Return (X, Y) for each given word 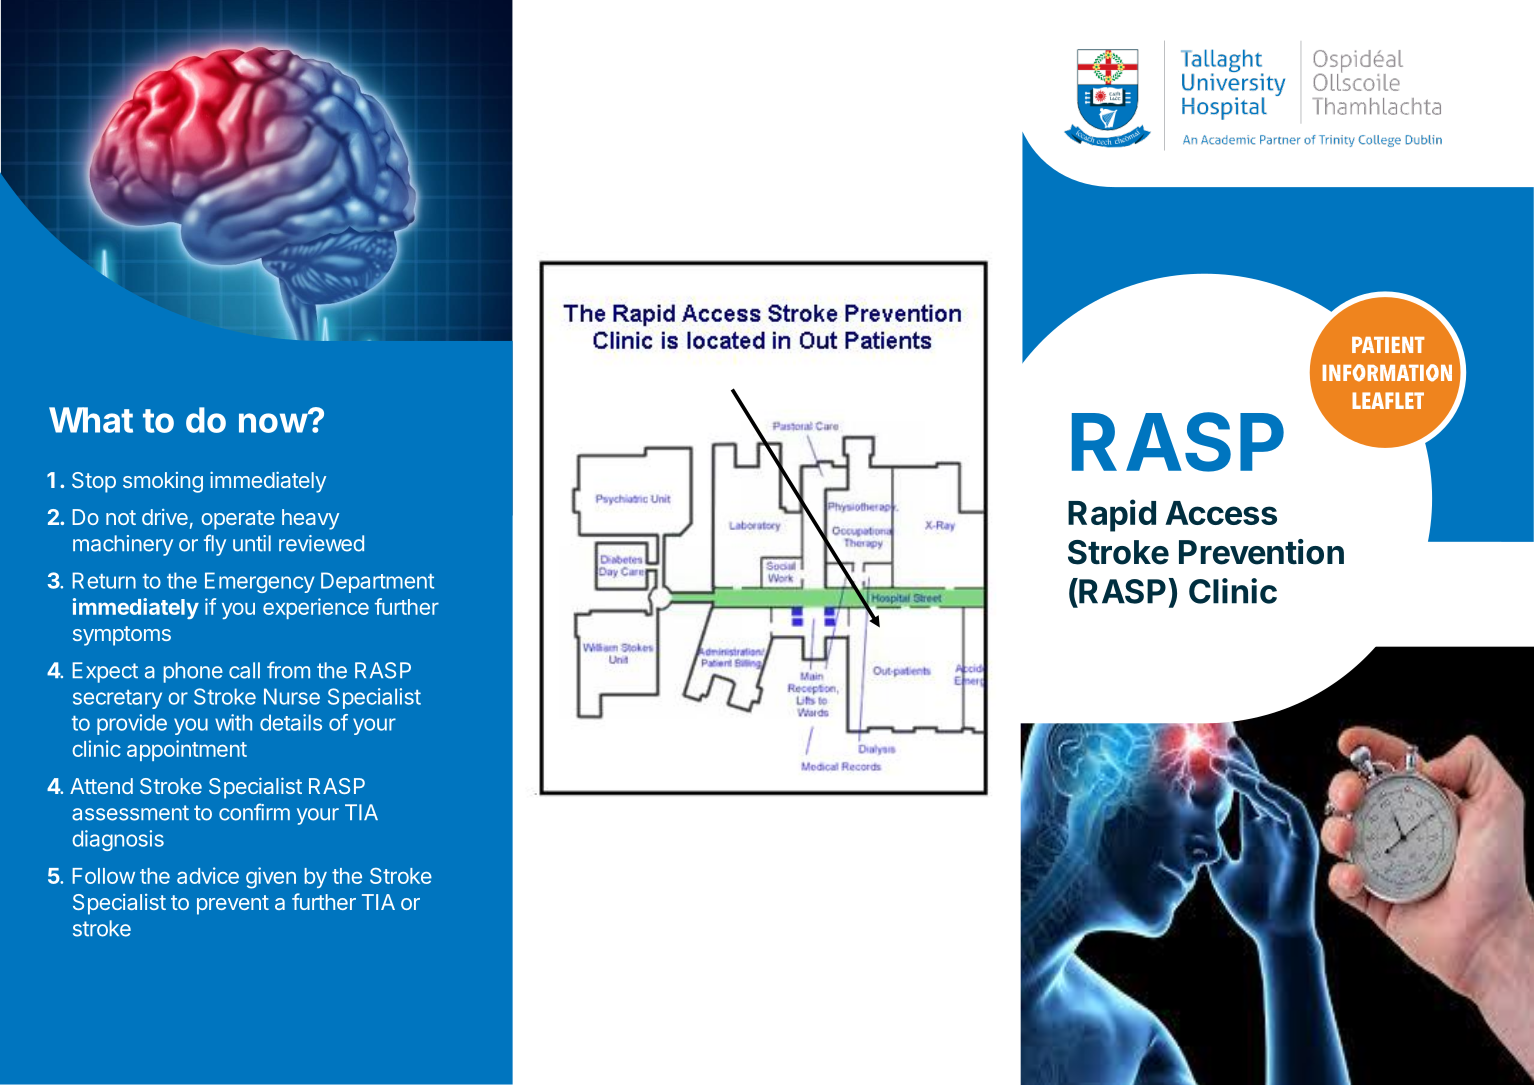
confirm (254, 812)
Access (1221, 513)
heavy (310, 519)
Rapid (1112, 515)
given (271, 878)
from (288, 670)
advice (208, 875)
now (273, 423)
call (244, 670)
